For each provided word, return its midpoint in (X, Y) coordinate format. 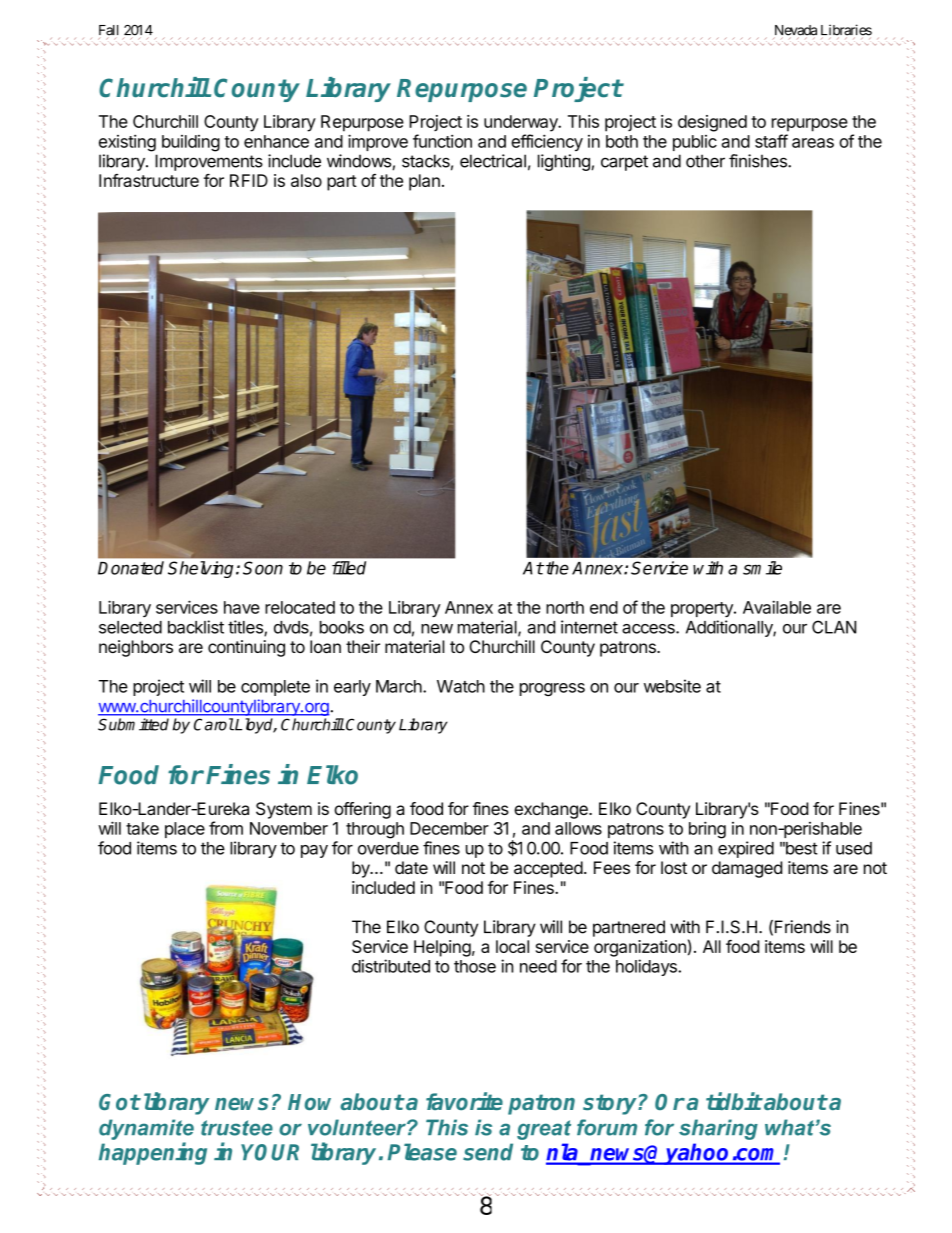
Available (777, 607)
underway (522, 123)
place (185, 830)
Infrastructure (149, 180)
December (449, 828)
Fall (108, 30)
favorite (464, 1101)
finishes (759, 161)
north (565, 607)
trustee (237, 1128)
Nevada (795, 31)
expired (746, 849)
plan (424, 182)
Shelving (202, 569)
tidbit (734, 1101)
